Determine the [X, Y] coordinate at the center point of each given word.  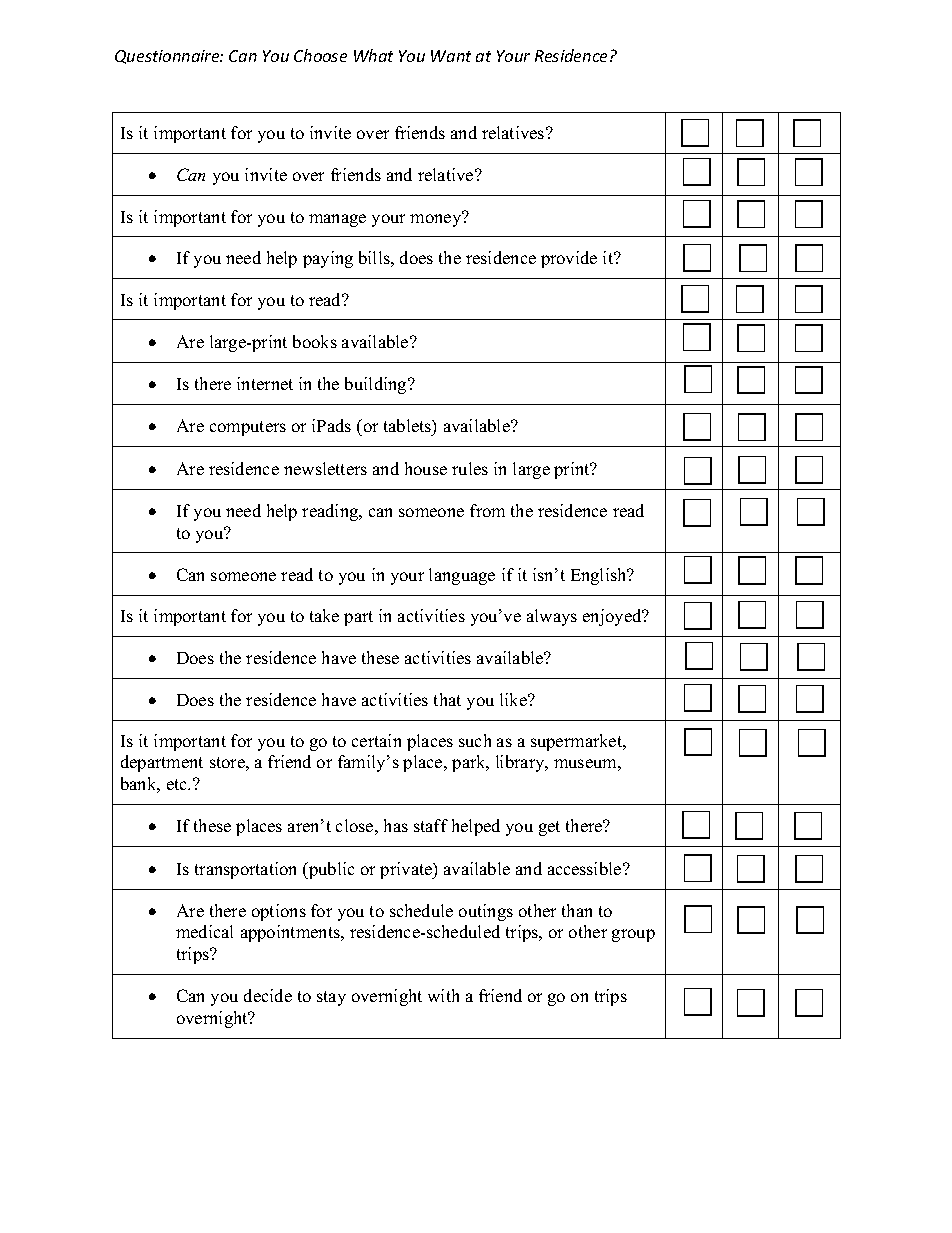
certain [376, 740]
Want [451, 56]
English [600, 576]
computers [248, 428]
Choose [320, 55]
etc [178, 784]
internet [265, 383]
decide [268, 995]
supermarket [578, 742]
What [373, 55]
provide [569, 259]
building [377, 385]
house [426, 468]
